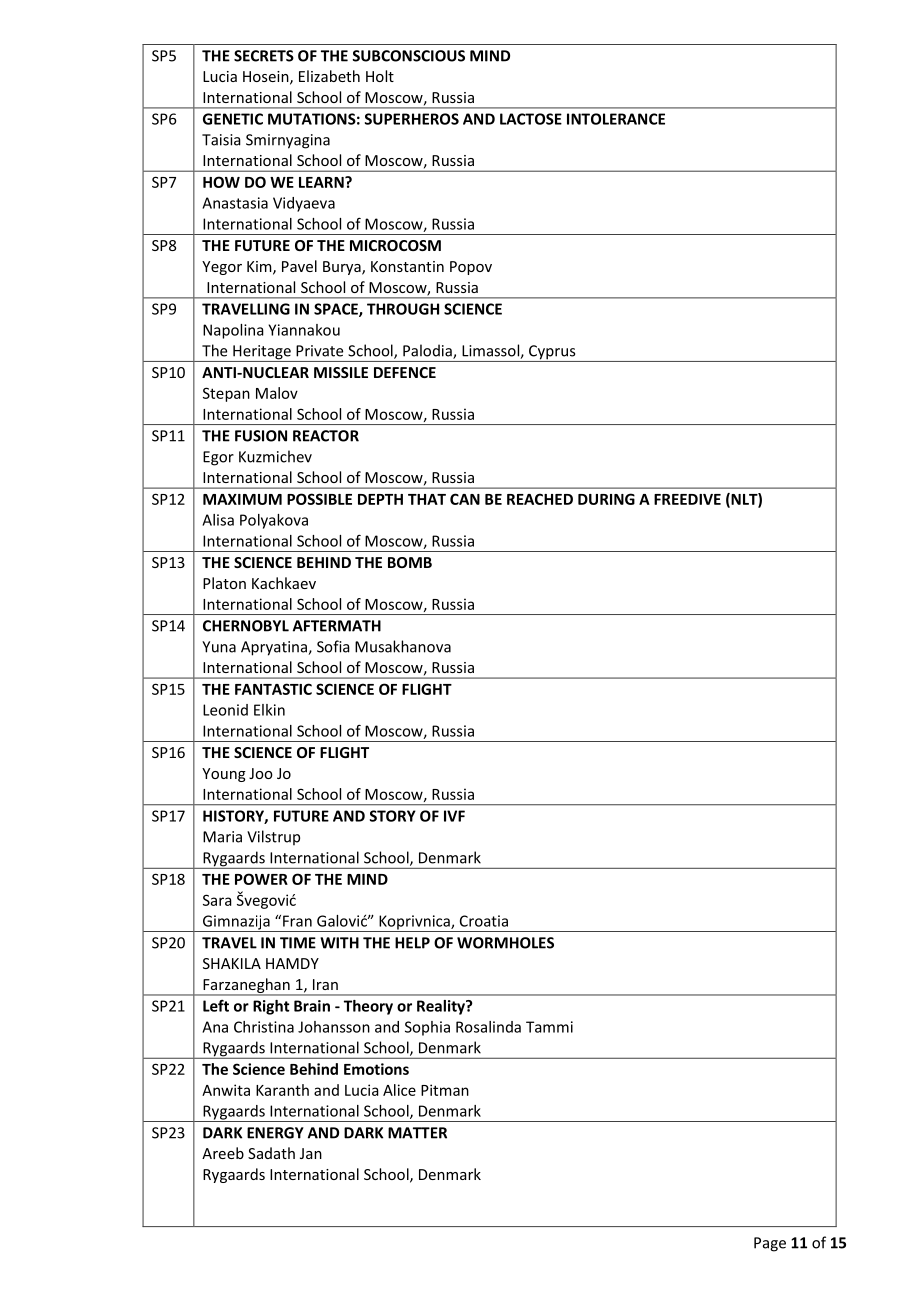  Describe the element at coordinates (417, 1133) in the page. I see `MATTER` at that location.
